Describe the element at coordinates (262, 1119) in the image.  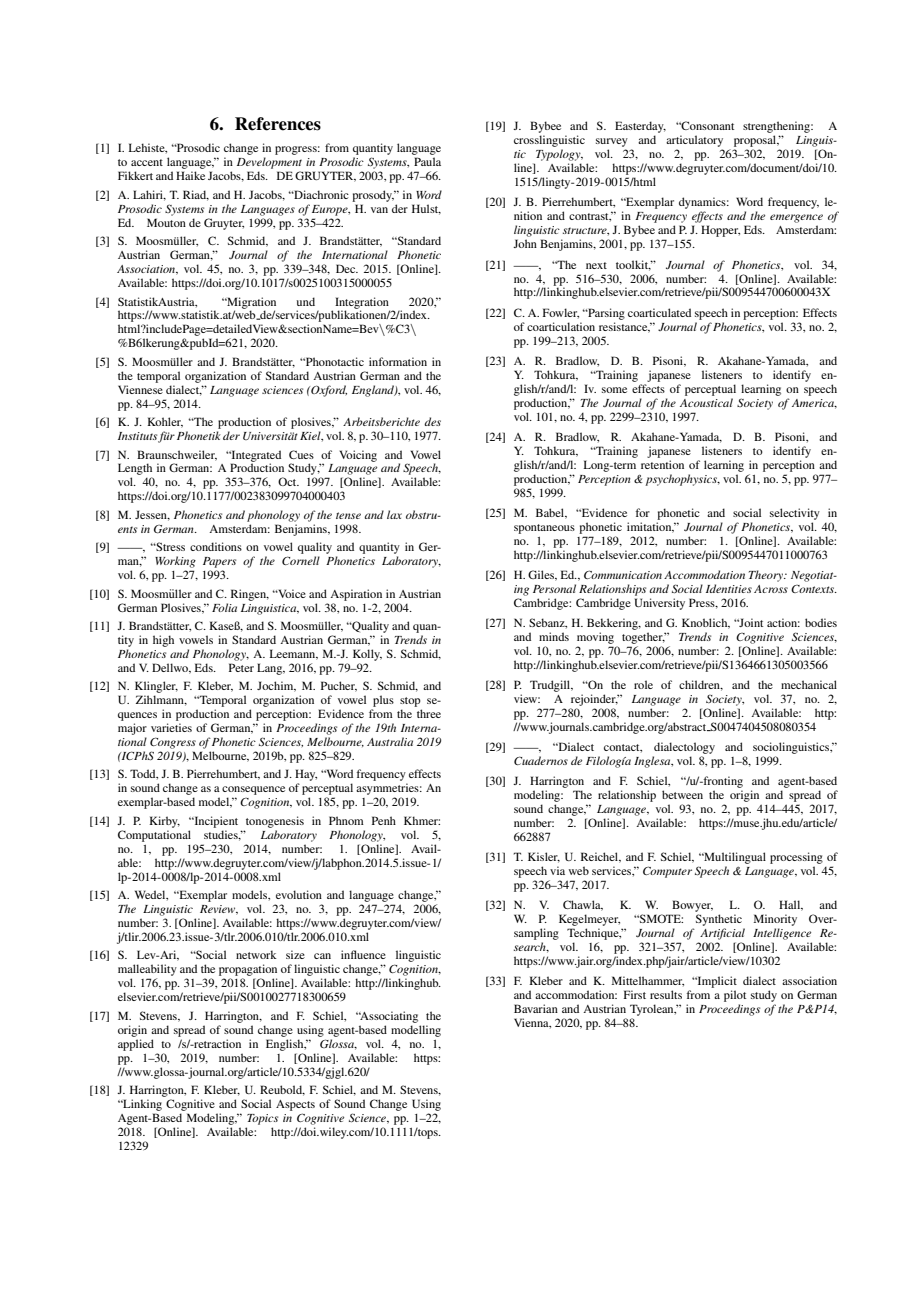
I see `Topics` at that location.
